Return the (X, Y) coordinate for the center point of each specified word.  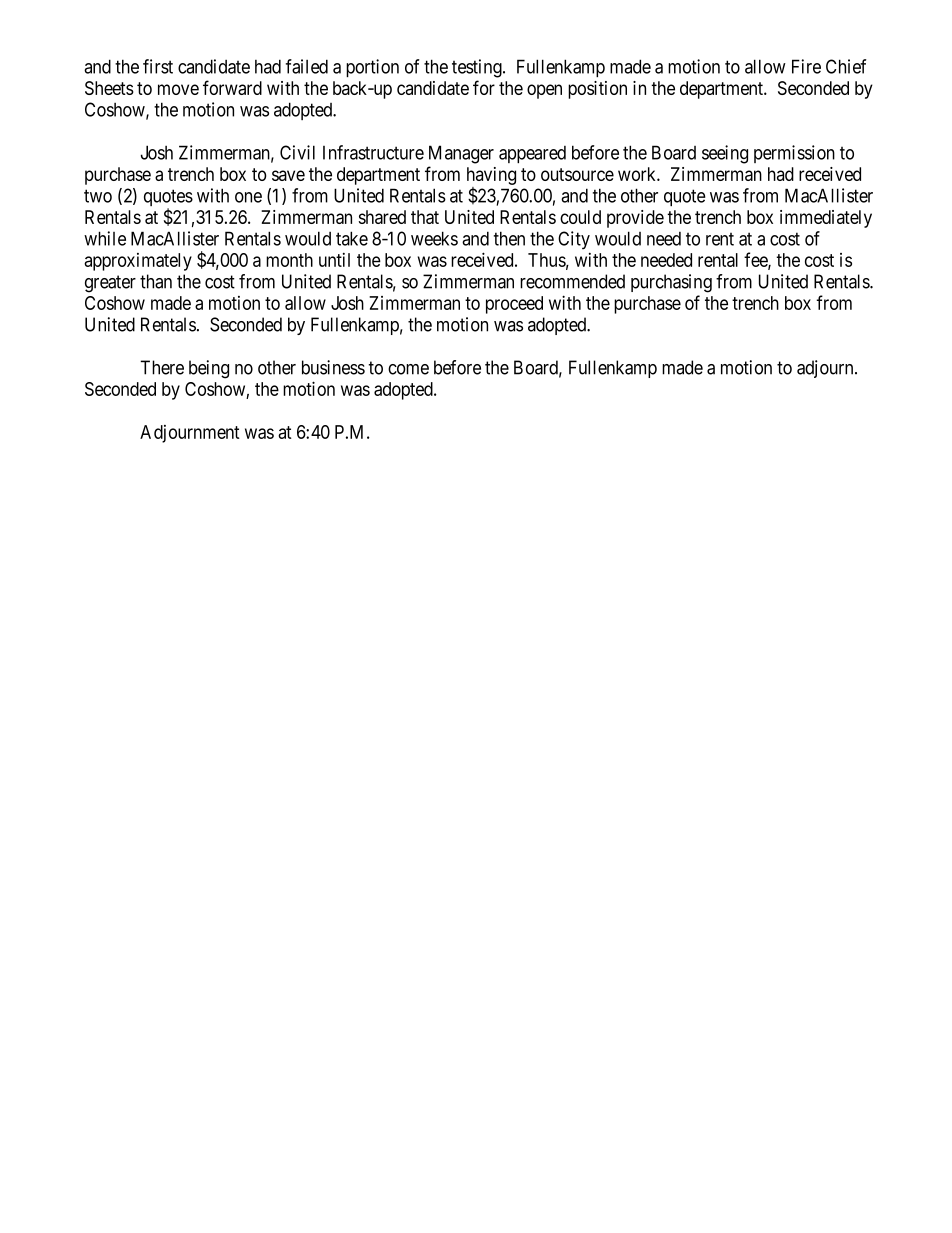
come (408, 369)
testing (478, 68)
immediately (826, 219)
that (425, 217)
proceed (514, 305)
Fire (806, 66)
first (158, 66)
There (162, 367)
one (248, 197)
